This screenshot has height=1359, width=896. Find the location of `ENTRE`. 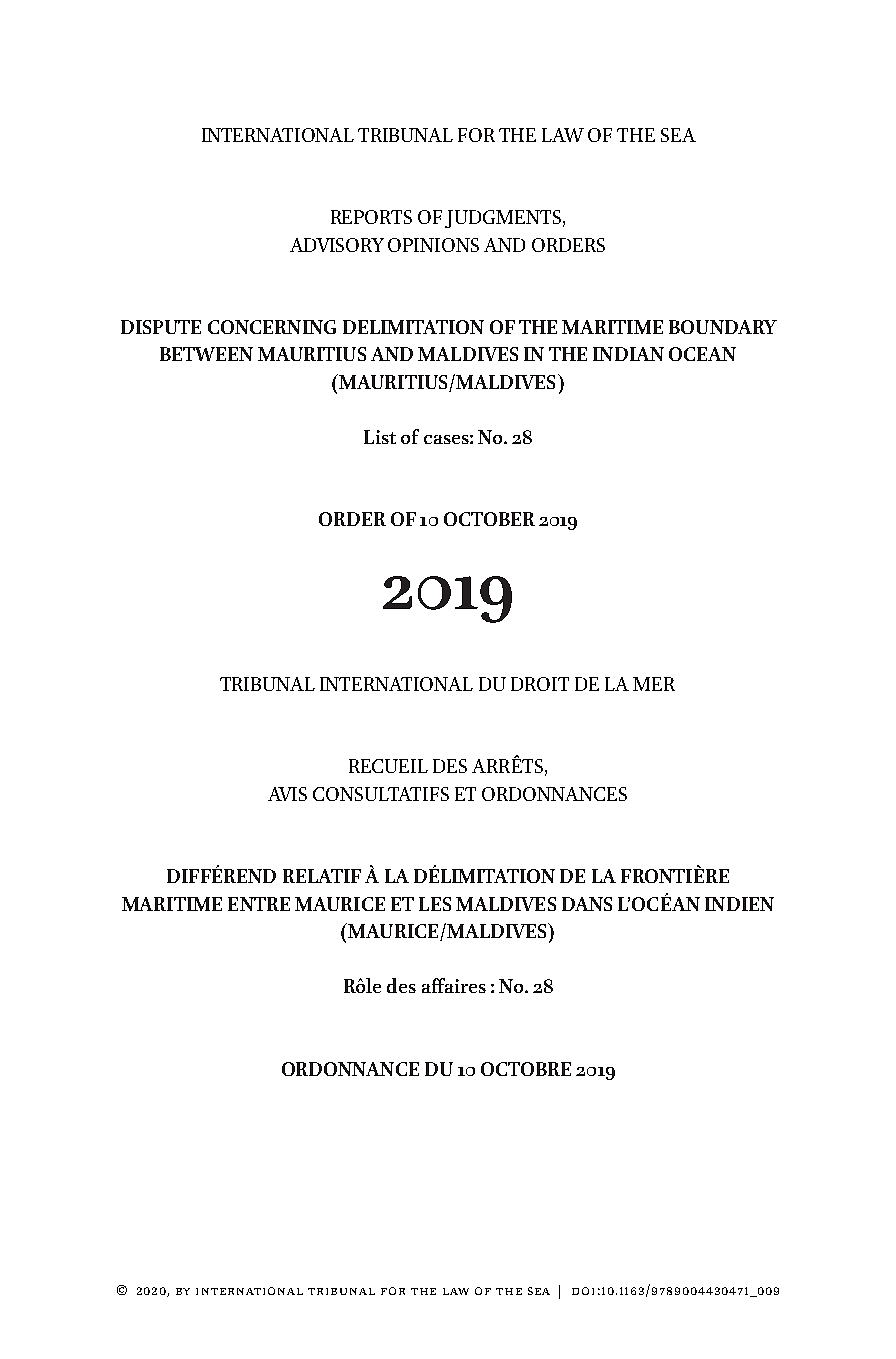

ENTRE is located at coordinates (259, 904).
